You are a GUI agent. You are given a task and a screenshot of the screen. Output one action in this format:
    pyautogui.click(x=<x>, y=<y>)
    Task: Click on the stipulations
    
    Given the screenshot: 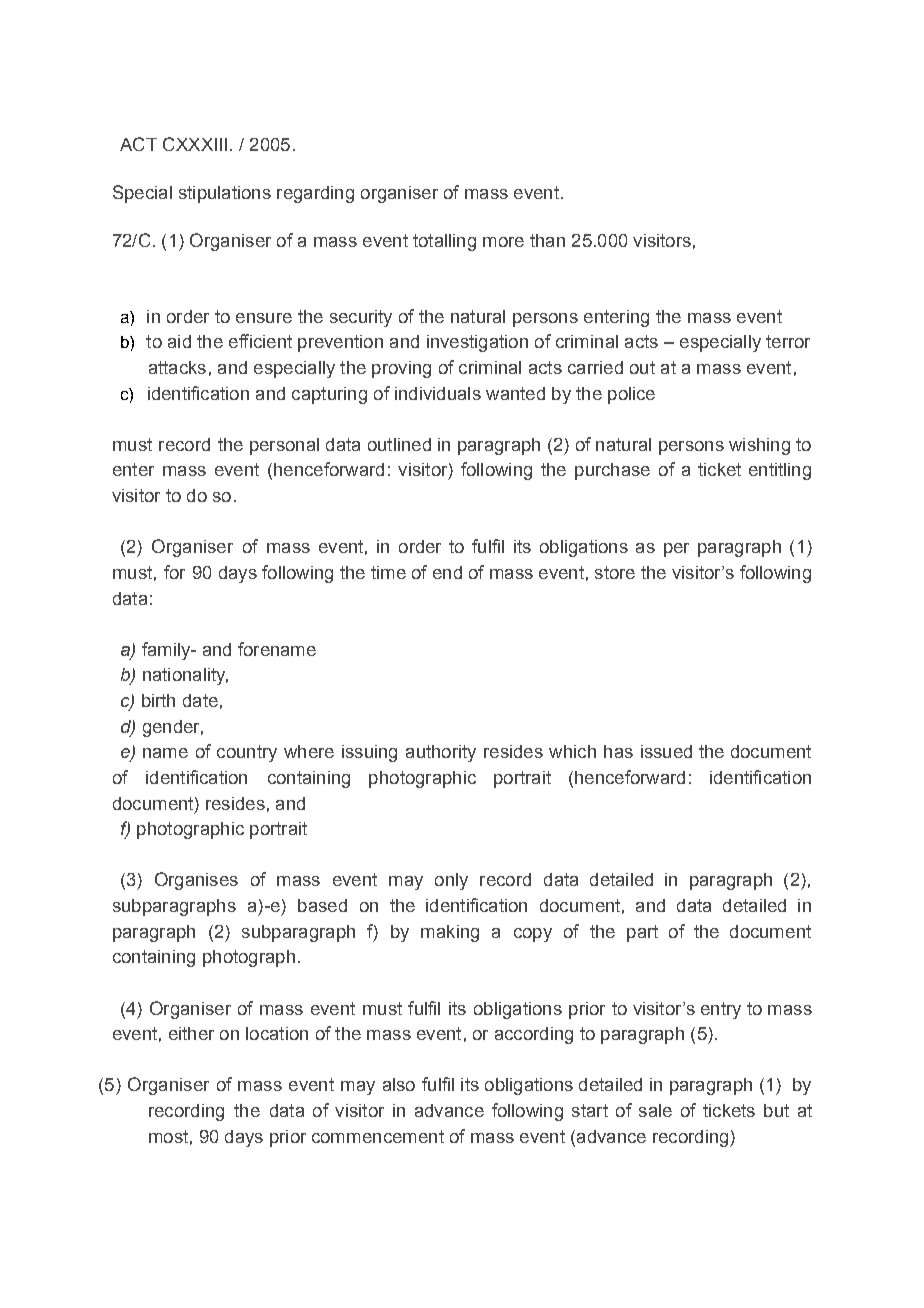 What is the action you would take?
    pyautogui.click(x=225, y=194)
